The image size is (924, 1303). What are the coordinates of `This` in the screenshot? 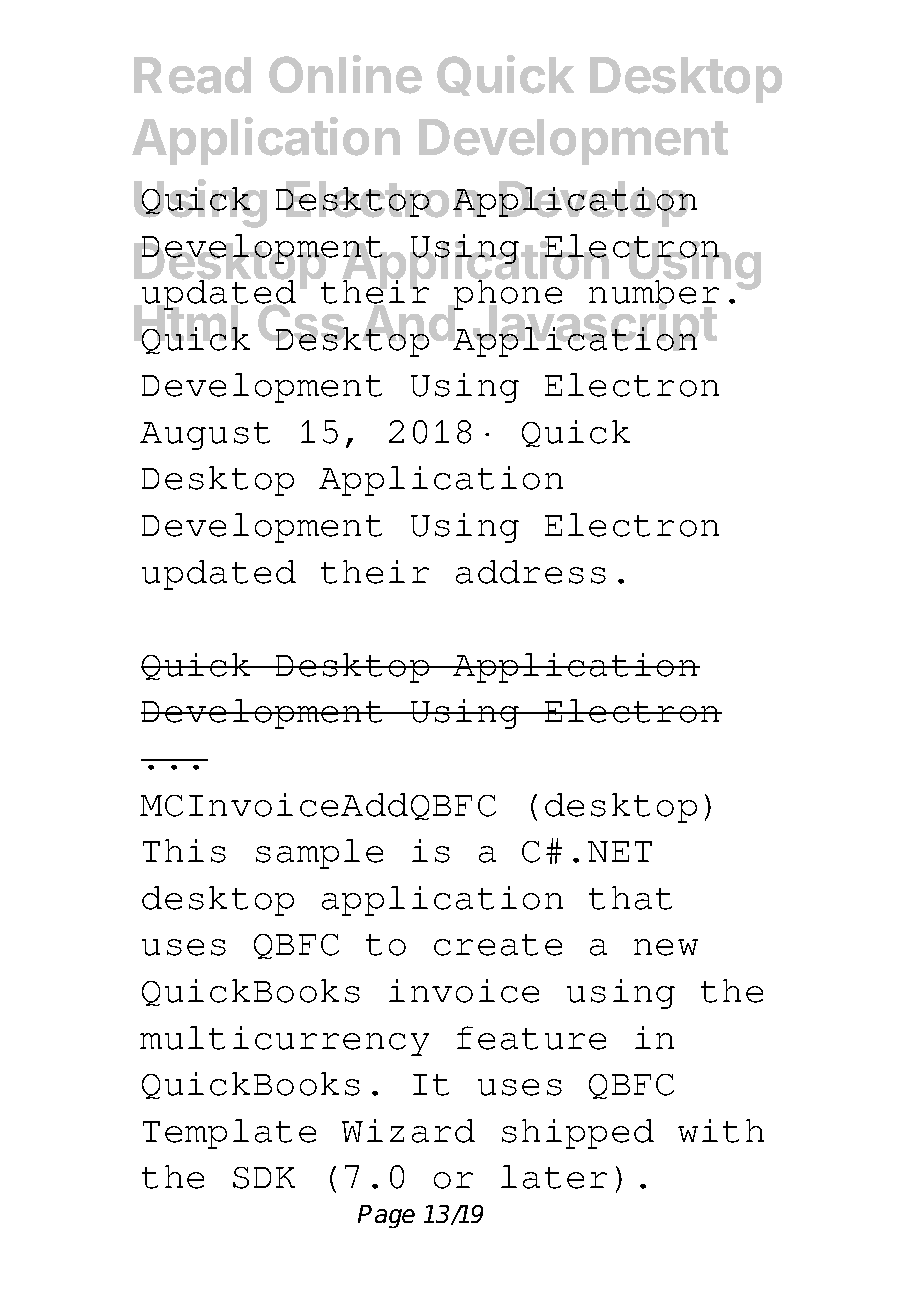 It's located at (184, 851).
